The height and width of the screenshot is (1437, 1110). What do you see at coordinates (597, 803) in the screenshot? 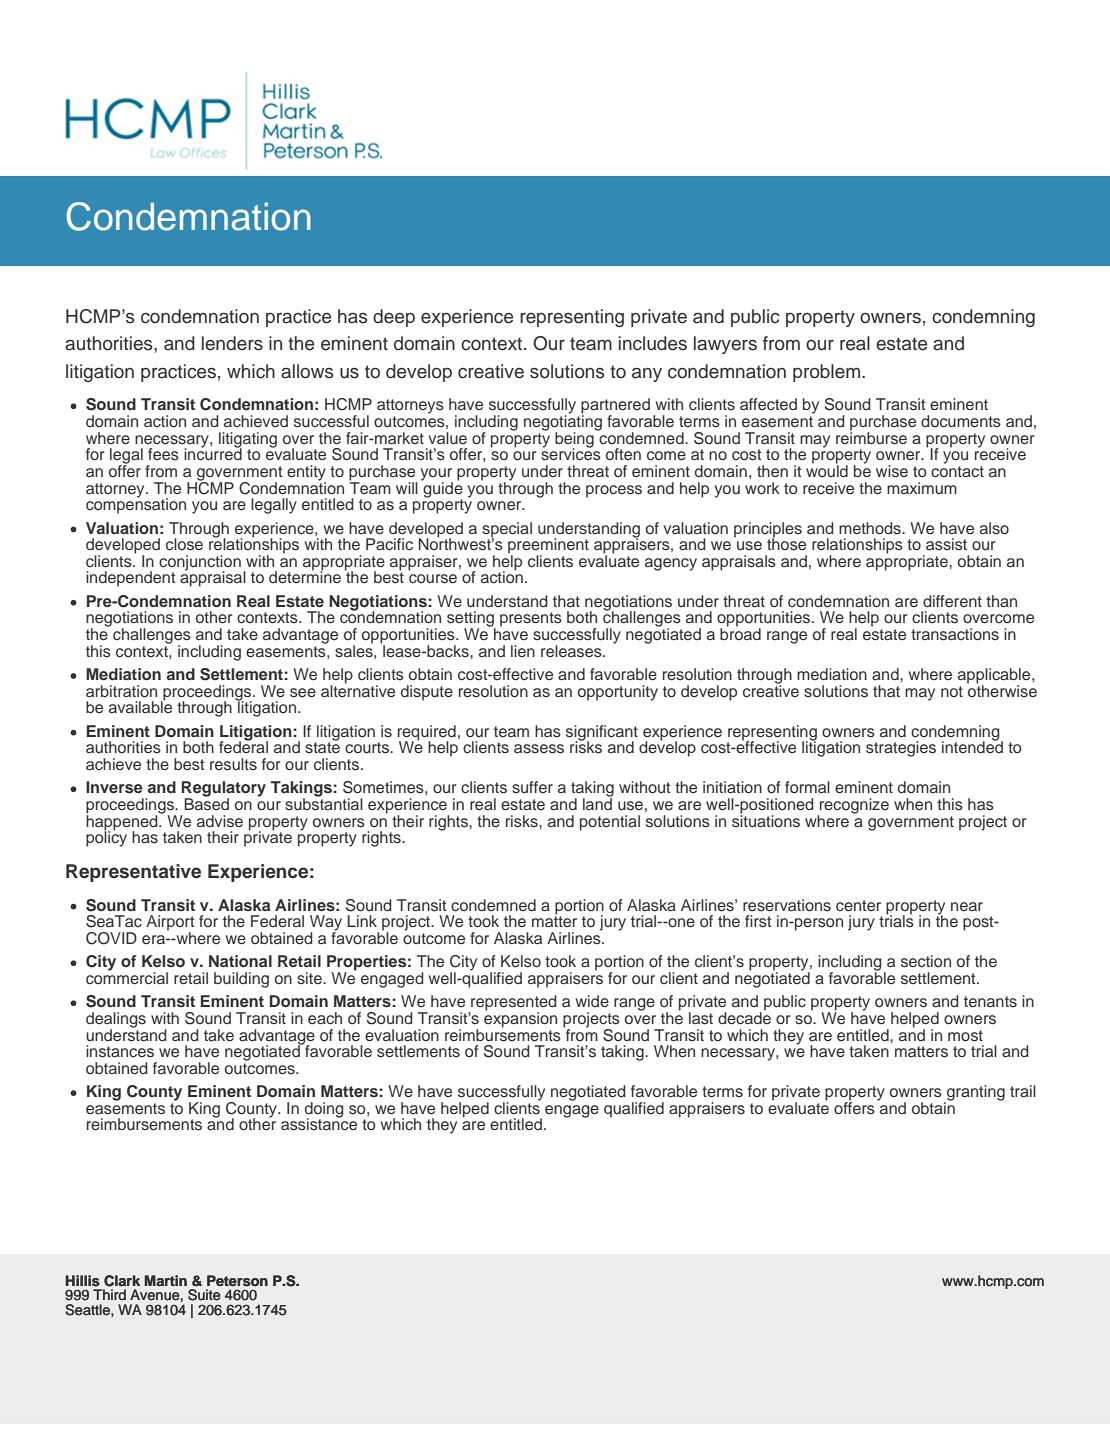
I see `land` at bounding box center [597, 803].
